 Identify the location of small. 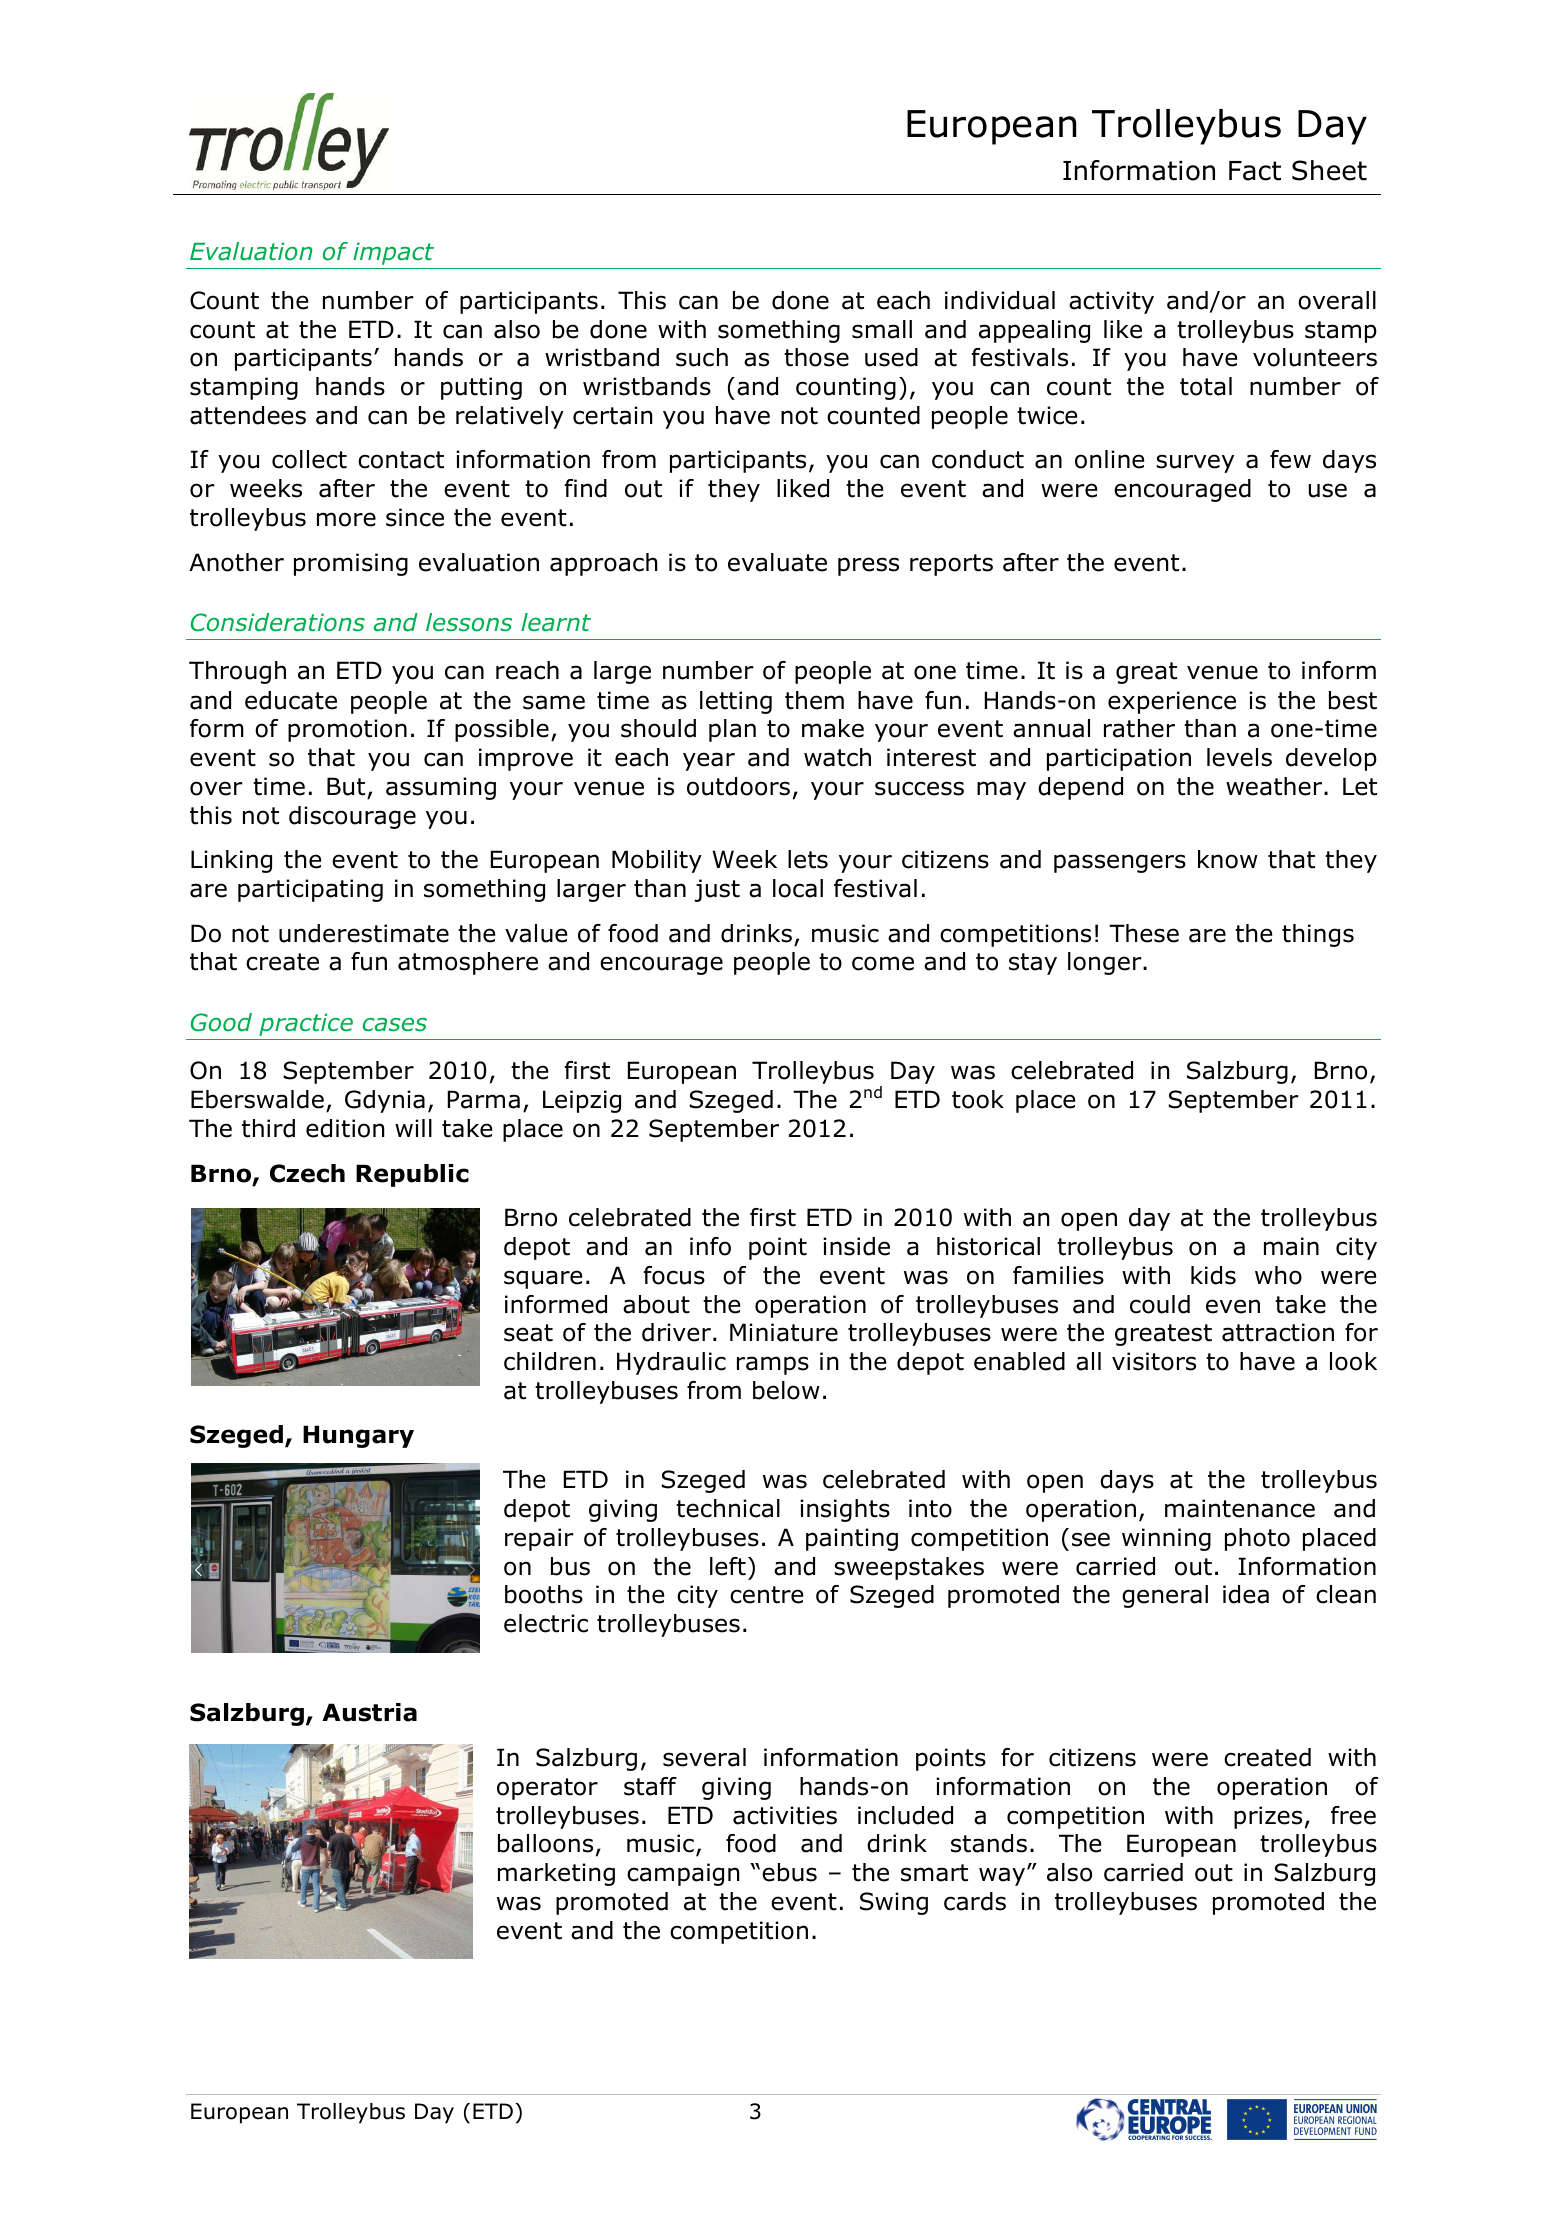
(882, 329).
